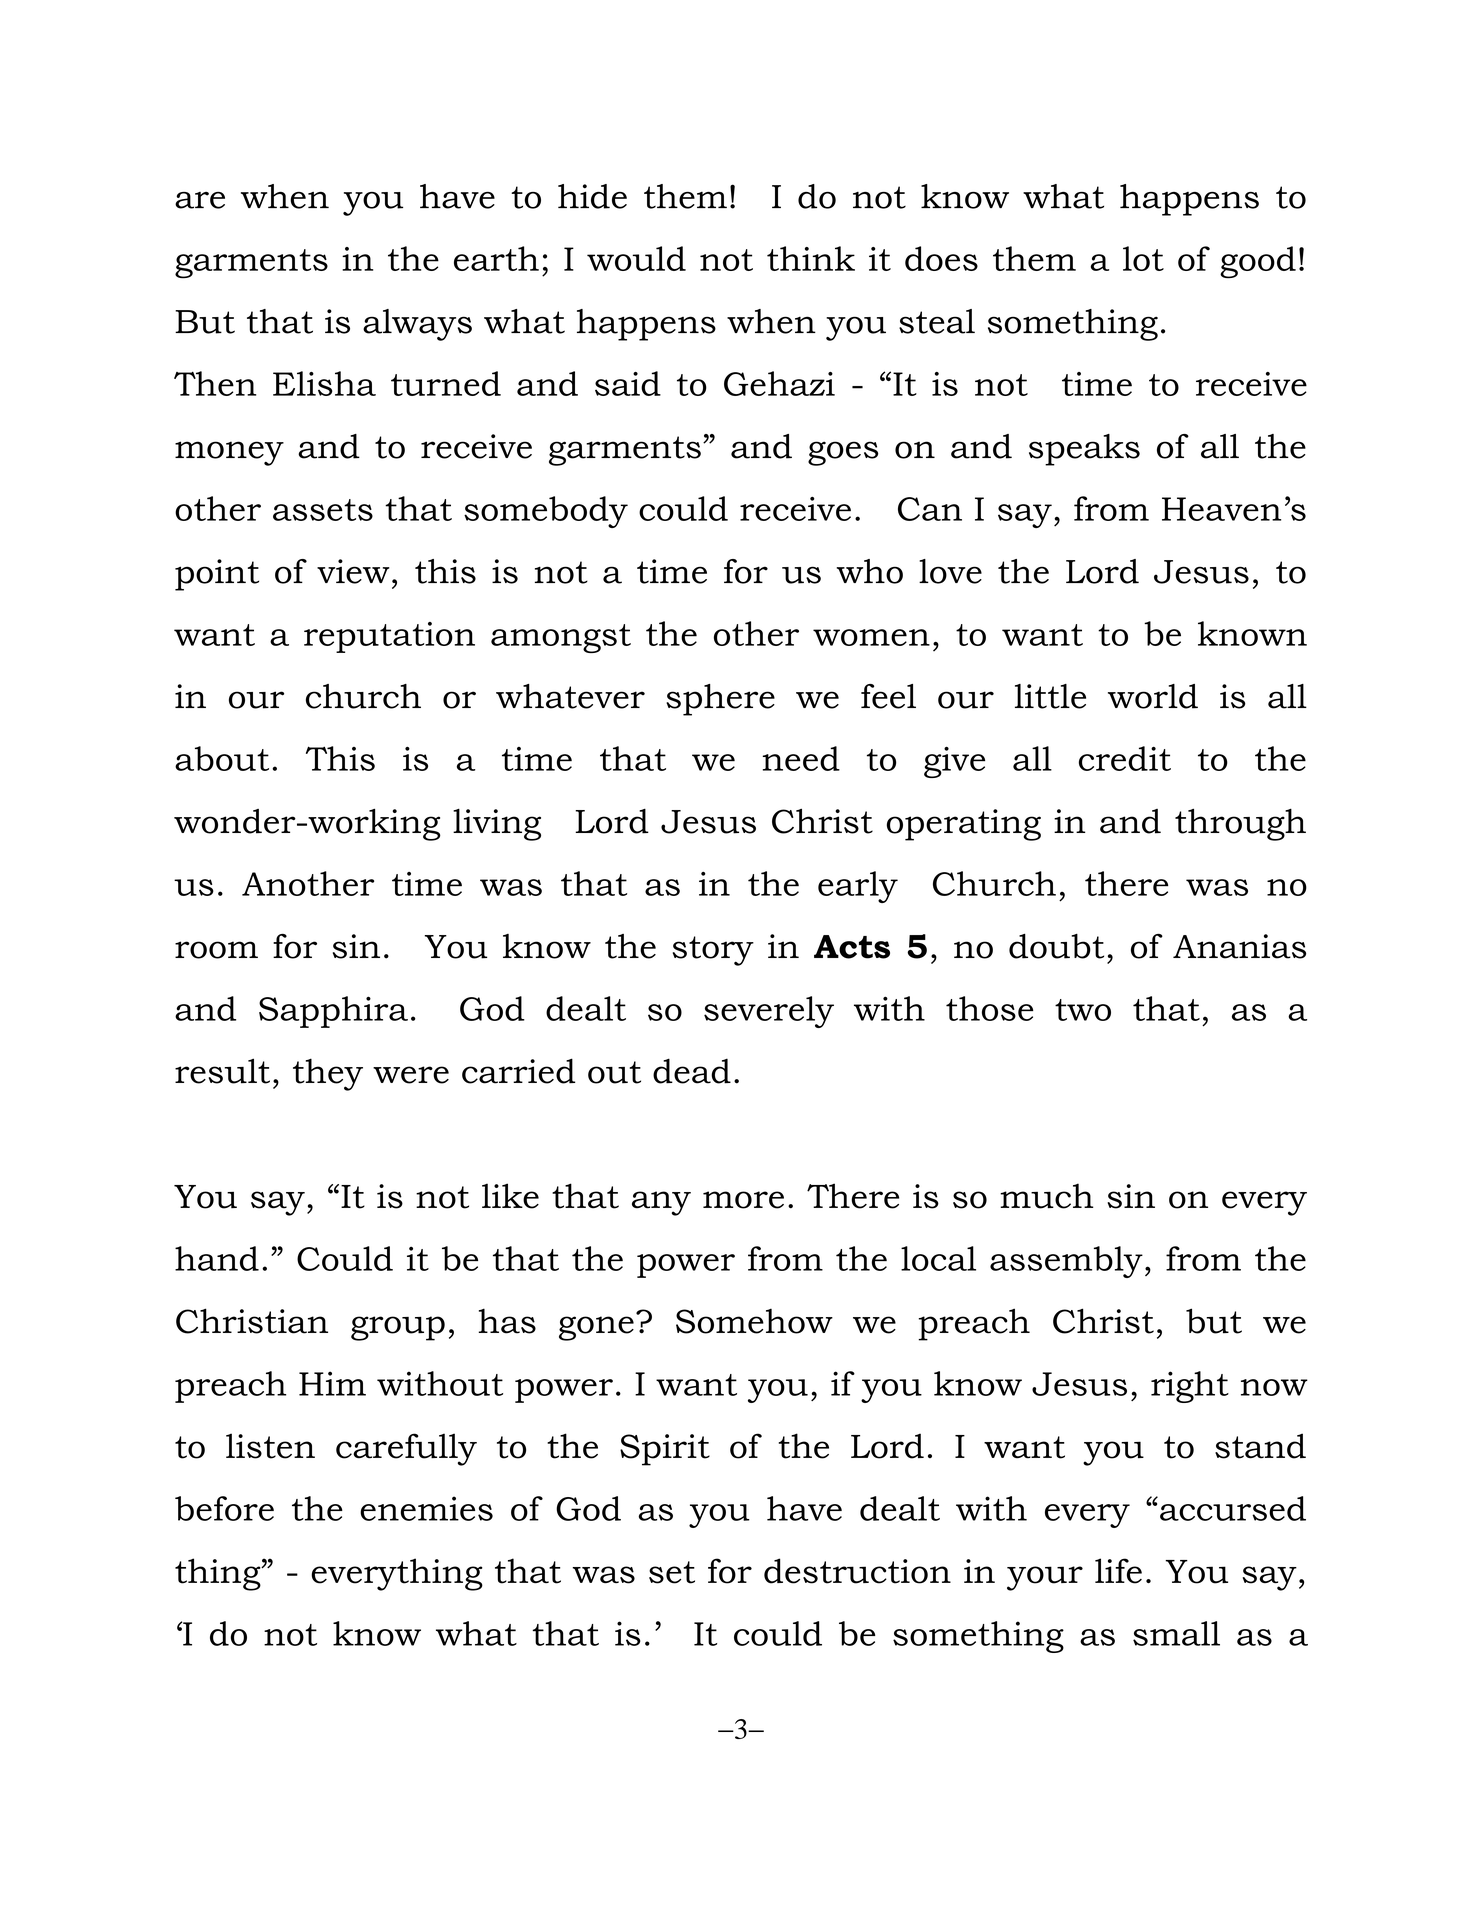 This screenshot has width=1482, height=1918. I want to click on doubt, so click(1056, 946).
